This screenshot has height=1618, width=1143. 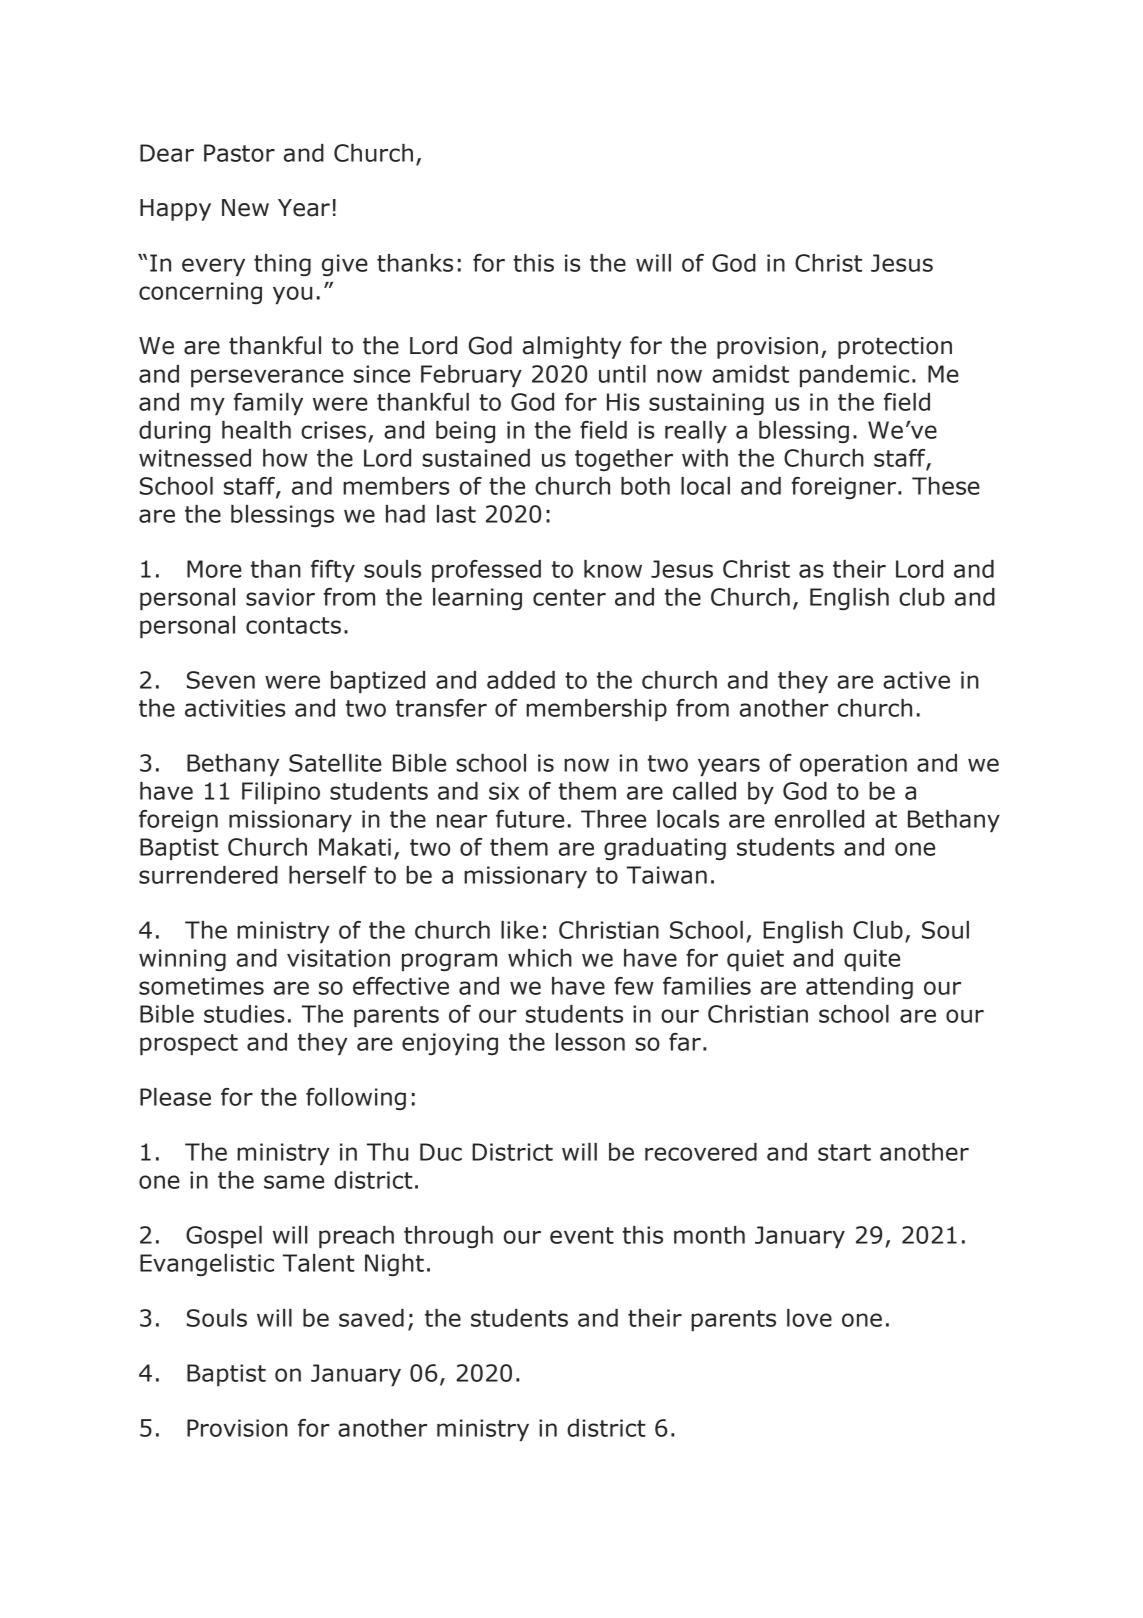 What do you see at coordinates (582, 1235) in the screenshot?
I see `event` at bounding box center [582, 1235].
